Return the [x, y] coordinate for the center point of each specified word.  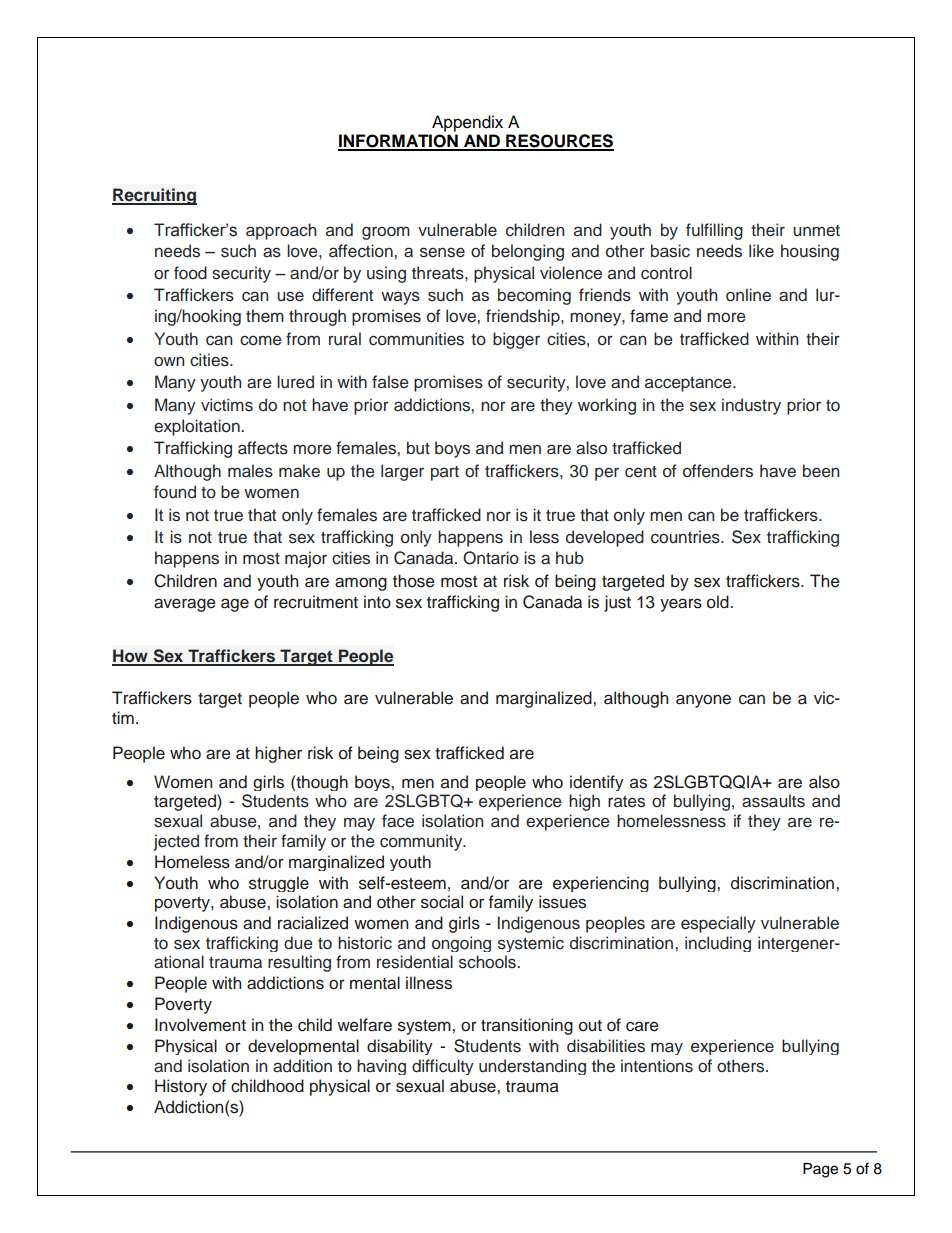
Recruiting [154, 196]
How [131, 657]
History [181, 1087]
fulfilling [714, 231]
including [718, 944]
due [298, 943]
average [185, 605]
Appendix [467, 123]
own [169, 361]
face [398, 821]
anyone [703, 701]
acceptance [689, 384]
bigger [516, 340]
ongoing [461, 944]
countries [686, 537]
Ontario [491, 558]
